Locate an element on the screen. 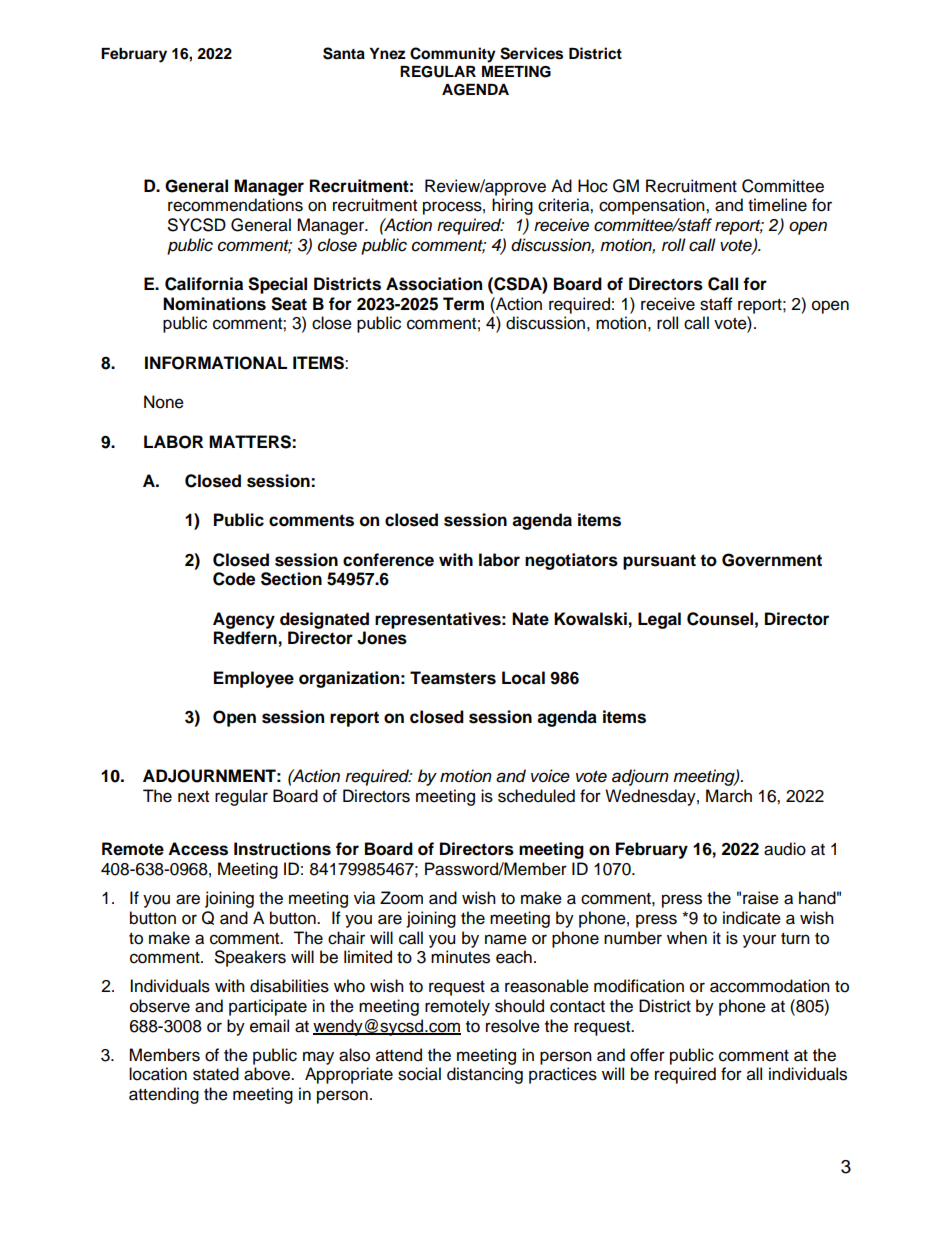 The width and height of the screenshot is (952, 1233). Santa is located at coordinates (344, 53).
